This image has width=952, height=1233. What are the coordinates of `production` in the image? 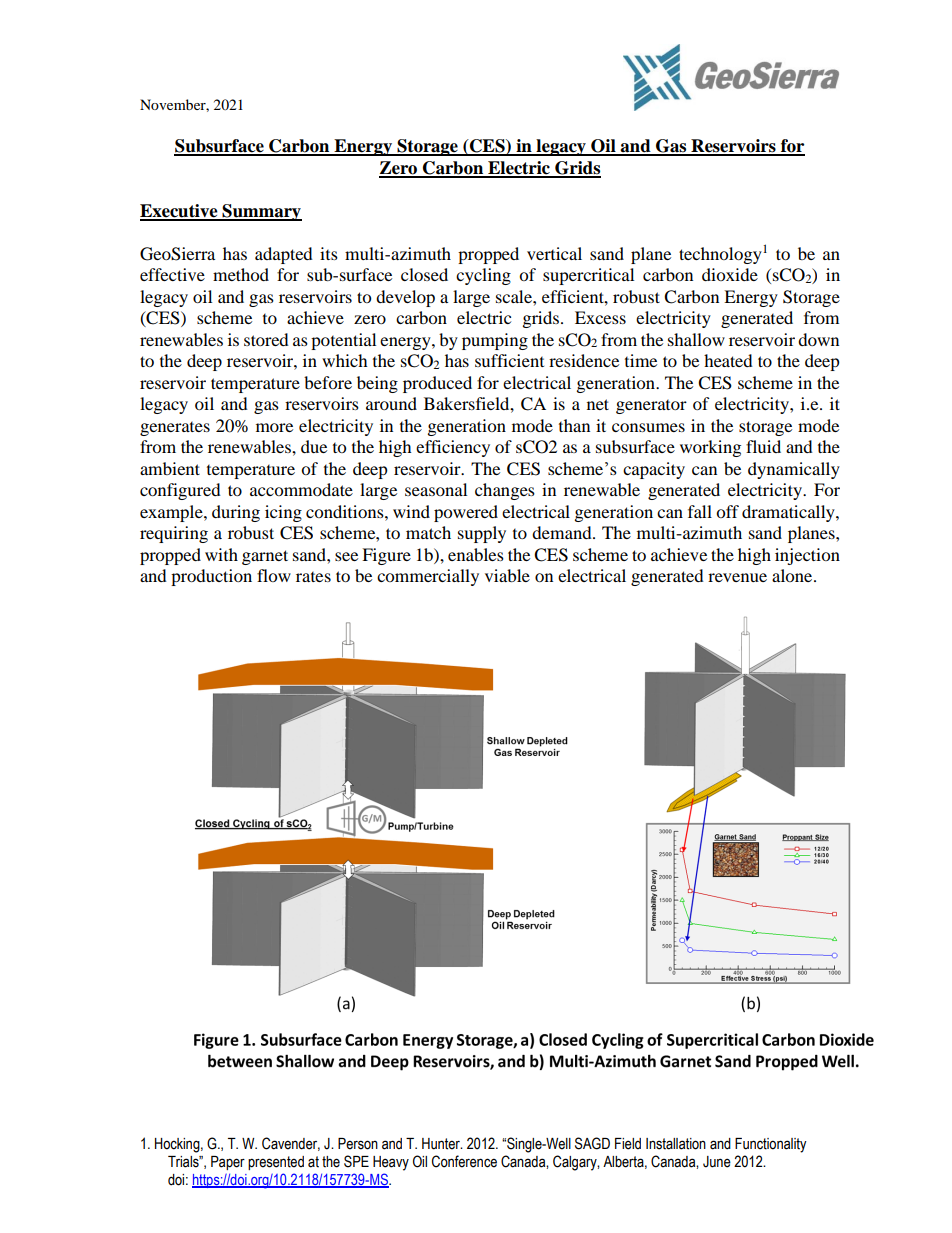 It's located at (211, 577).
